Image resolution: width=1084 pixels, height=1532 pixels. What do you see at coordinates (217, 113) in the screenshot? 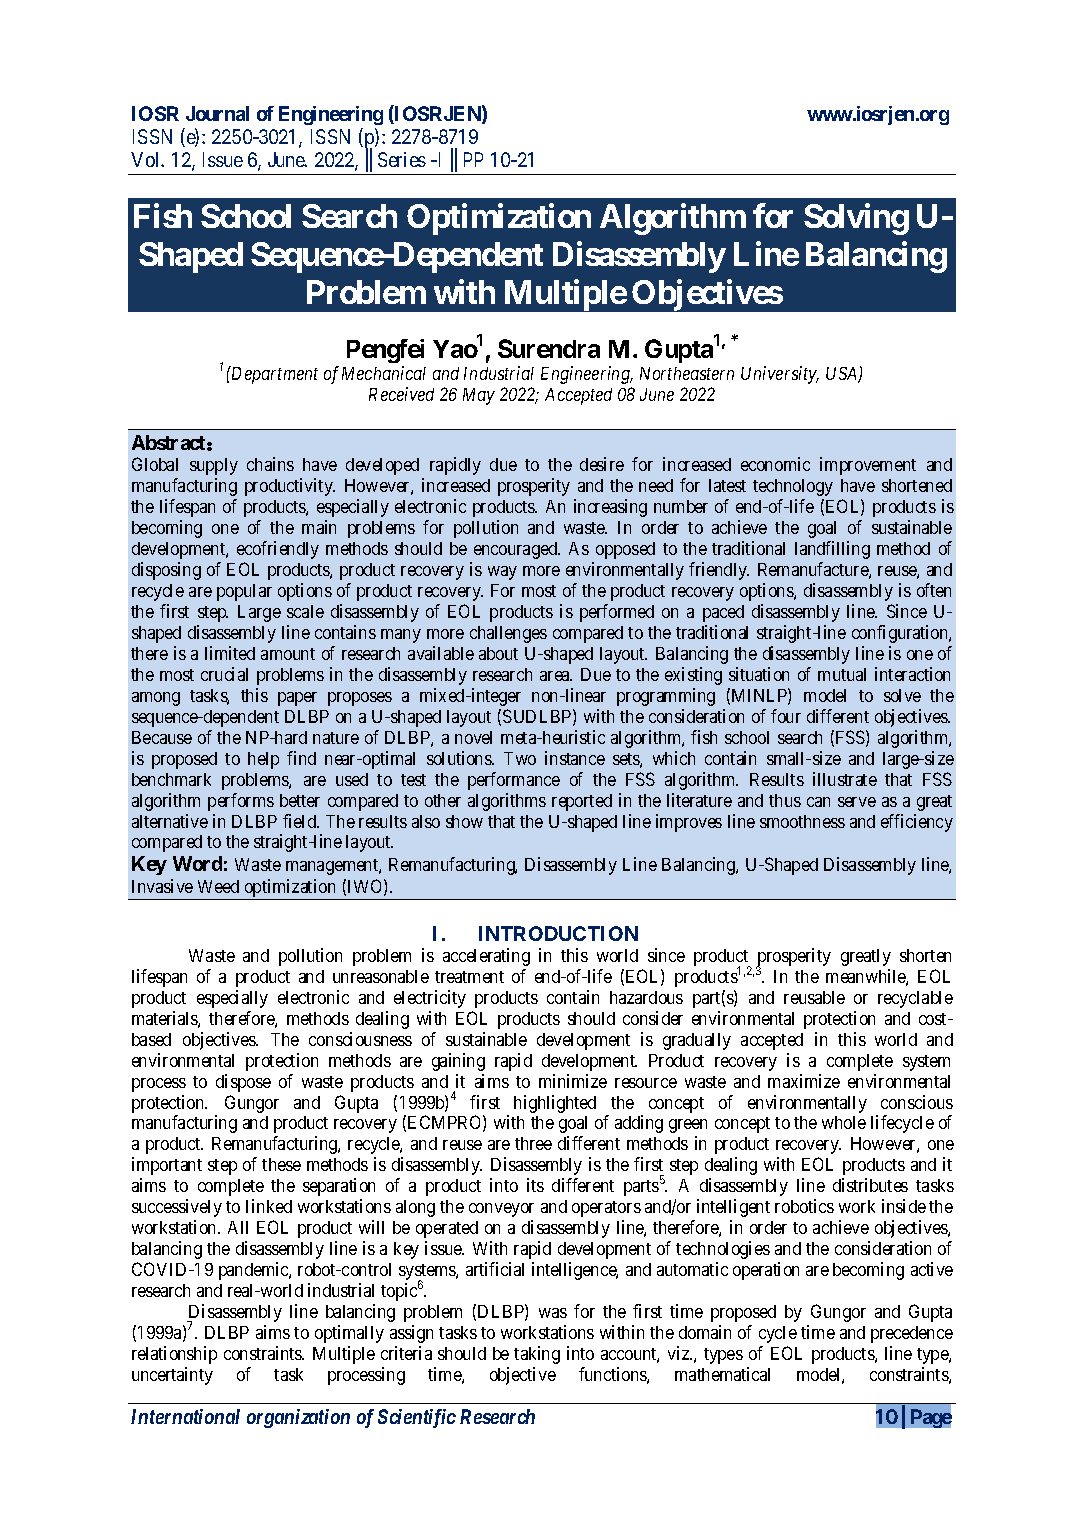
I see `Journal` at bounding box center [217, 113].
